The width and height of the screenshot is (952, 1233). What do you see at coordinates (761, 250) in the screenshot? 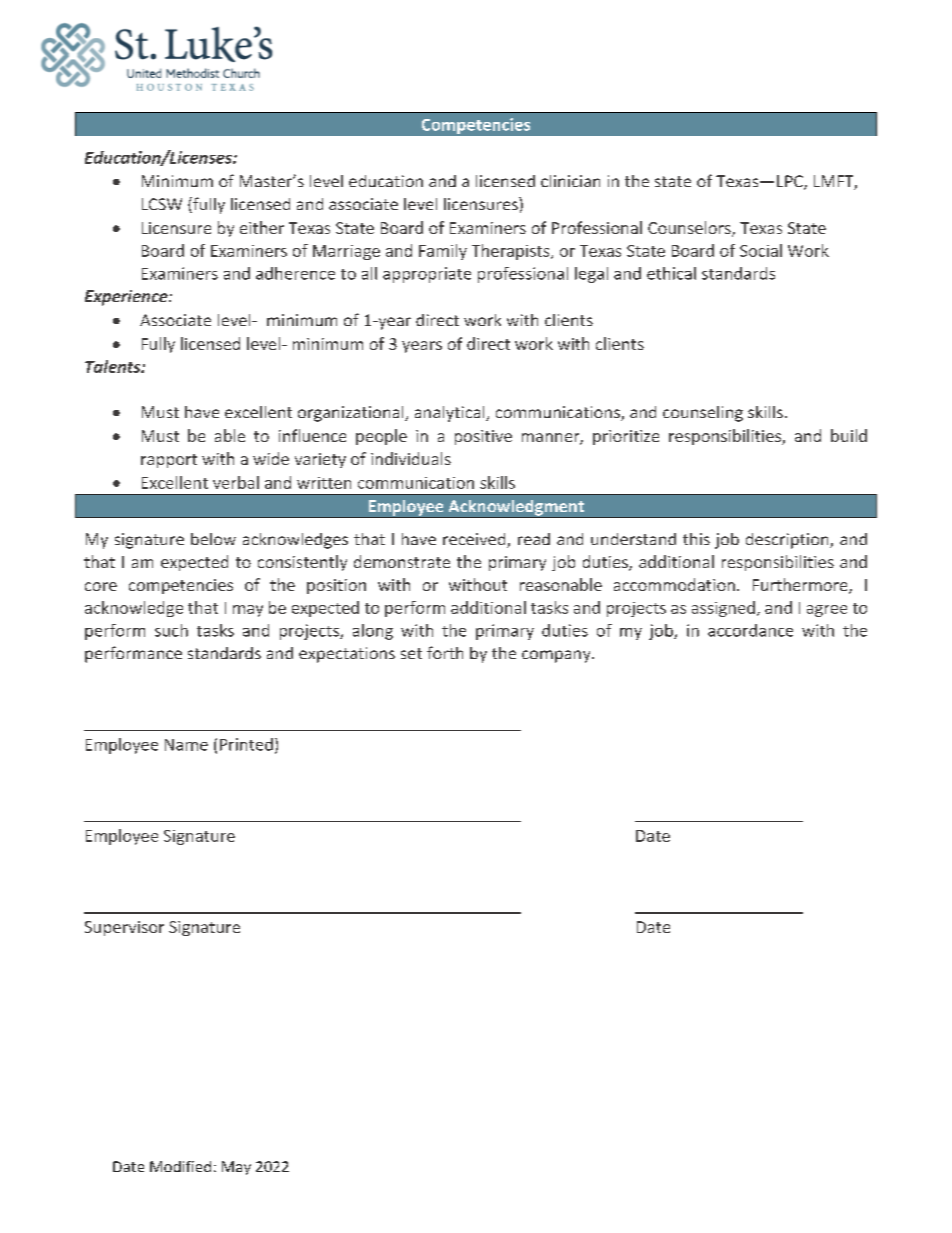
I see `Social` at bounding box center [761, 250].
